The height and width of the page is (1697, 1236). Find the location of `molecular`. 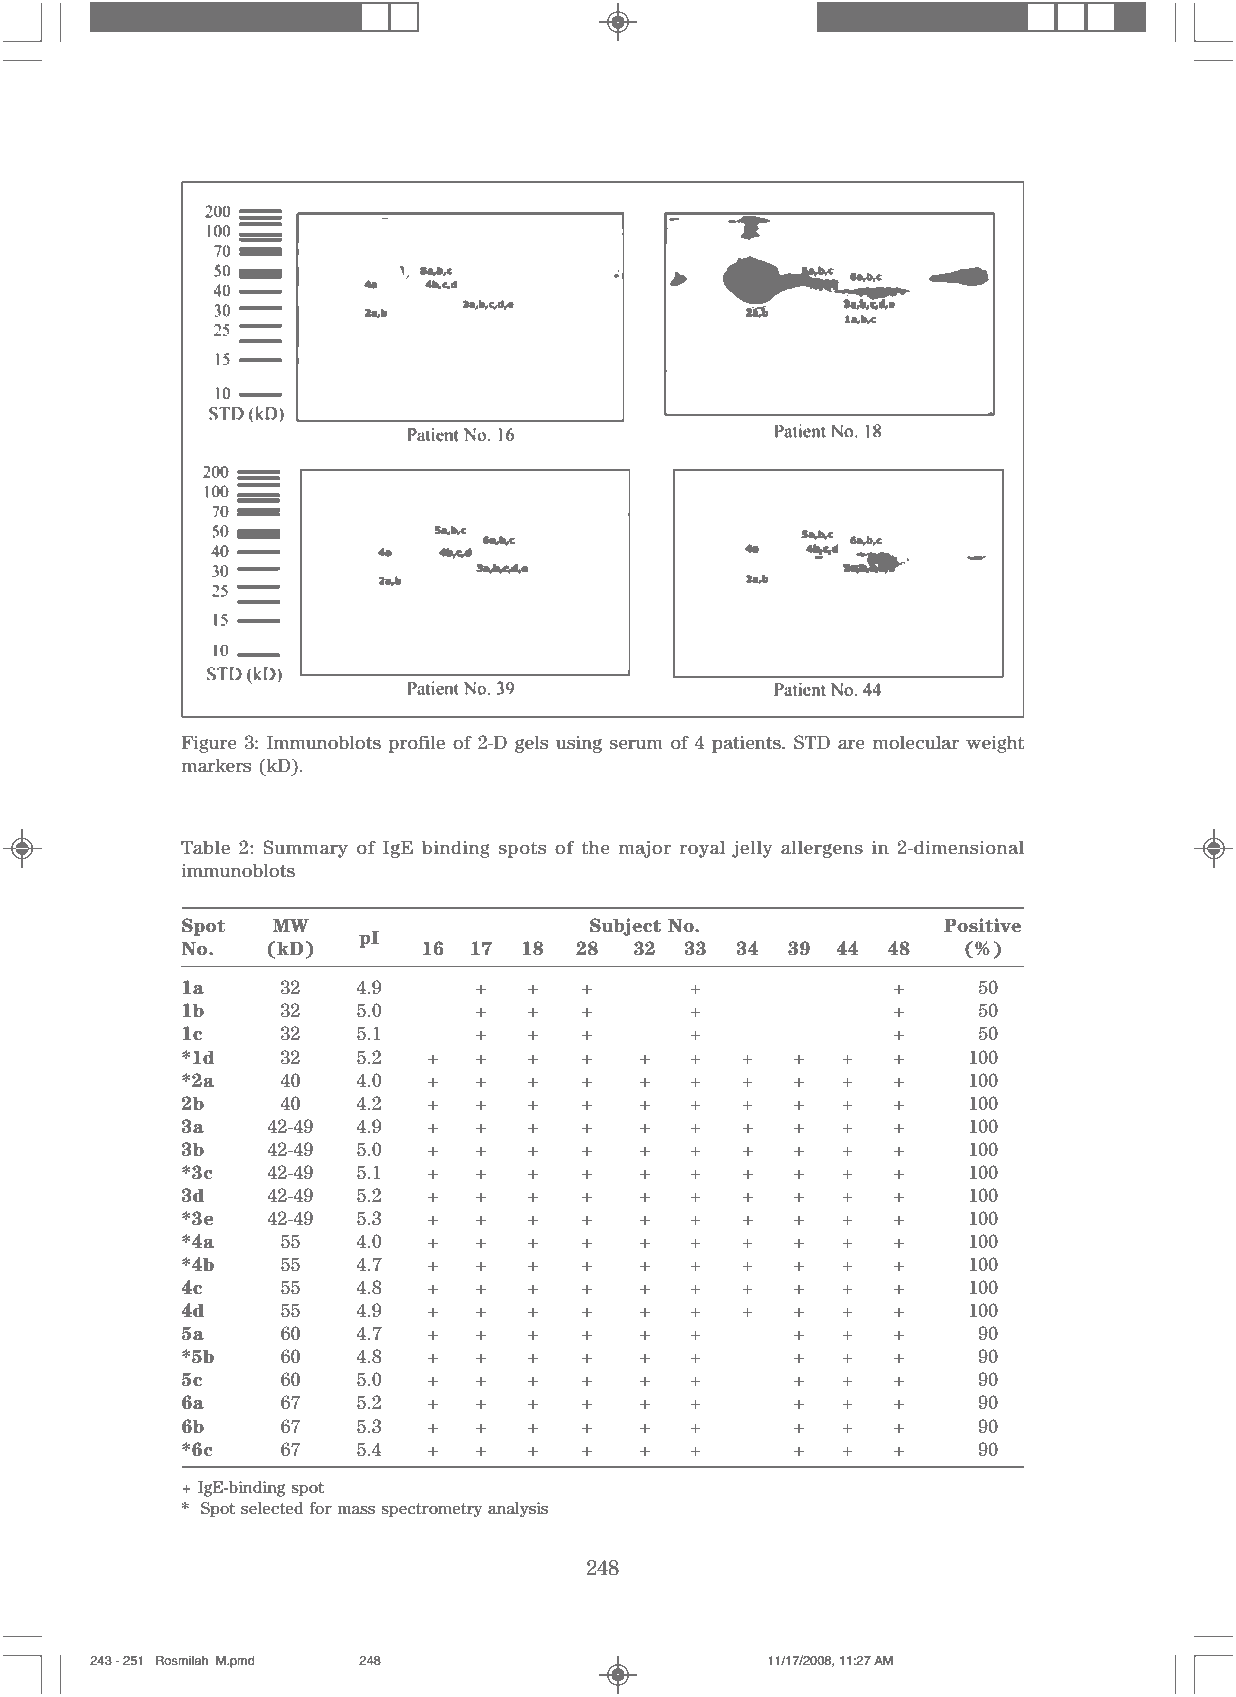

molecular is located at coordinates (916, 743).
